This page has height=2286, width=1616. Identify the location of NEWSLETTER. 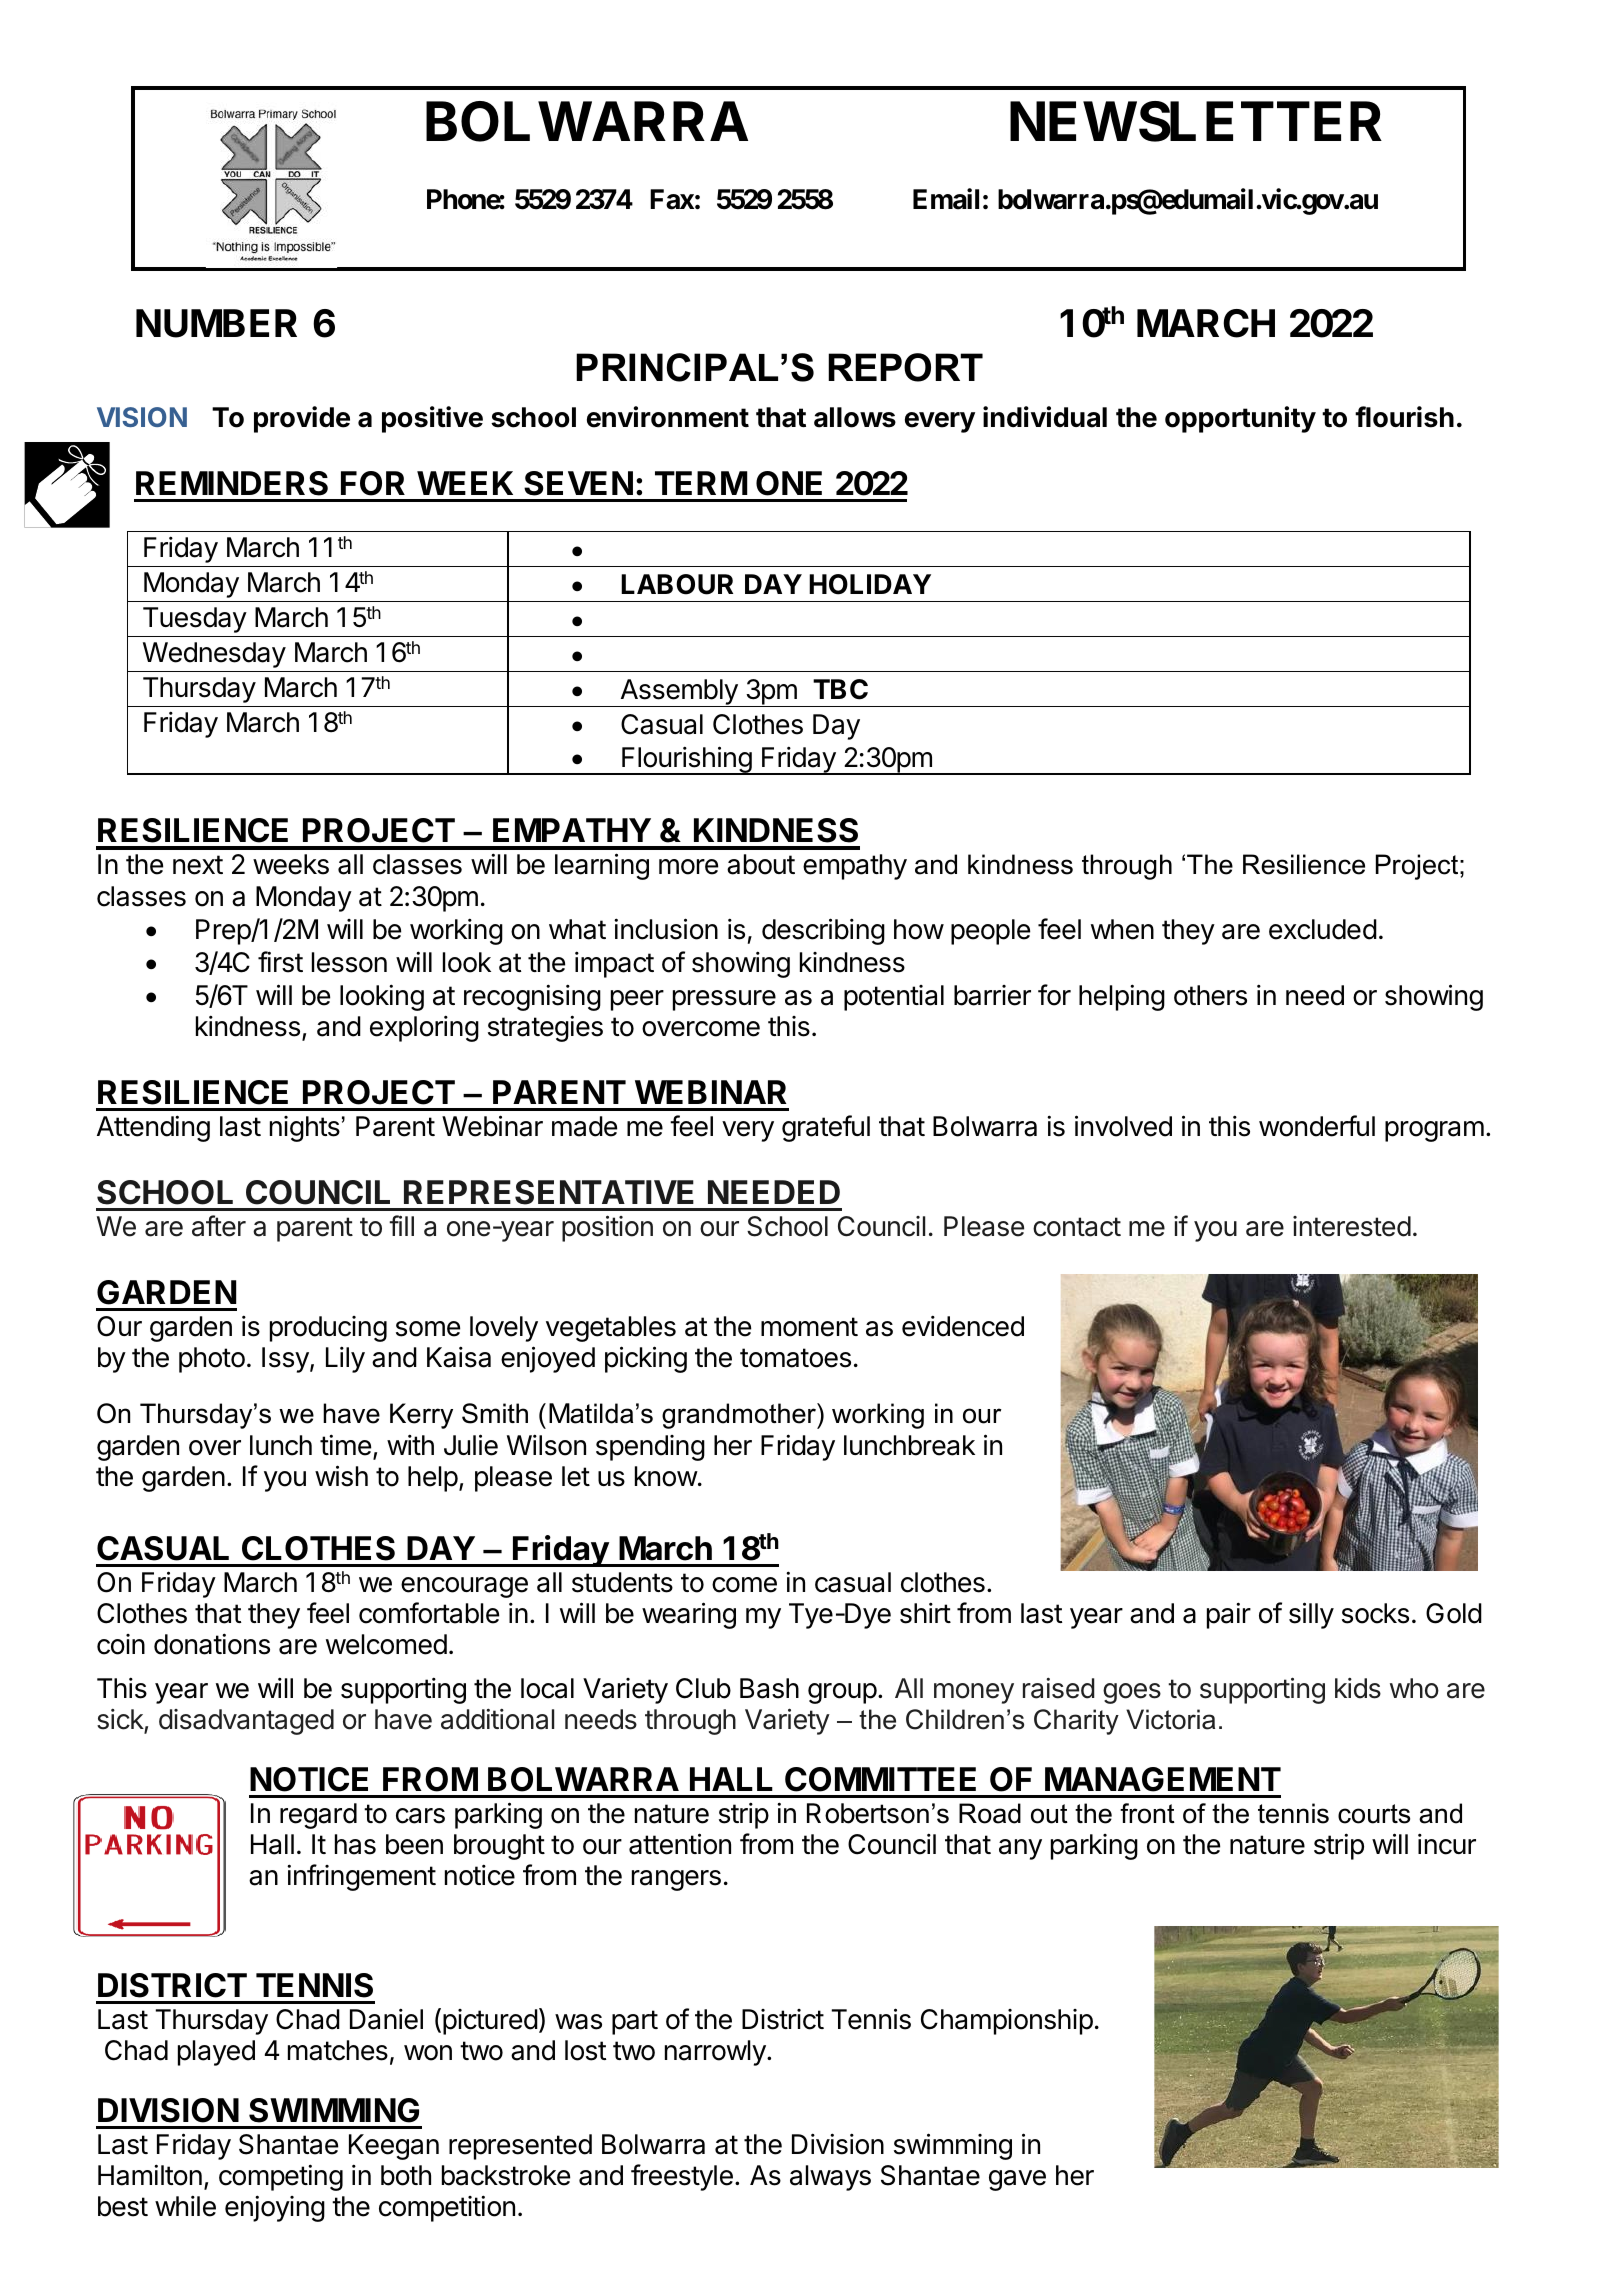
(1196, 121).
